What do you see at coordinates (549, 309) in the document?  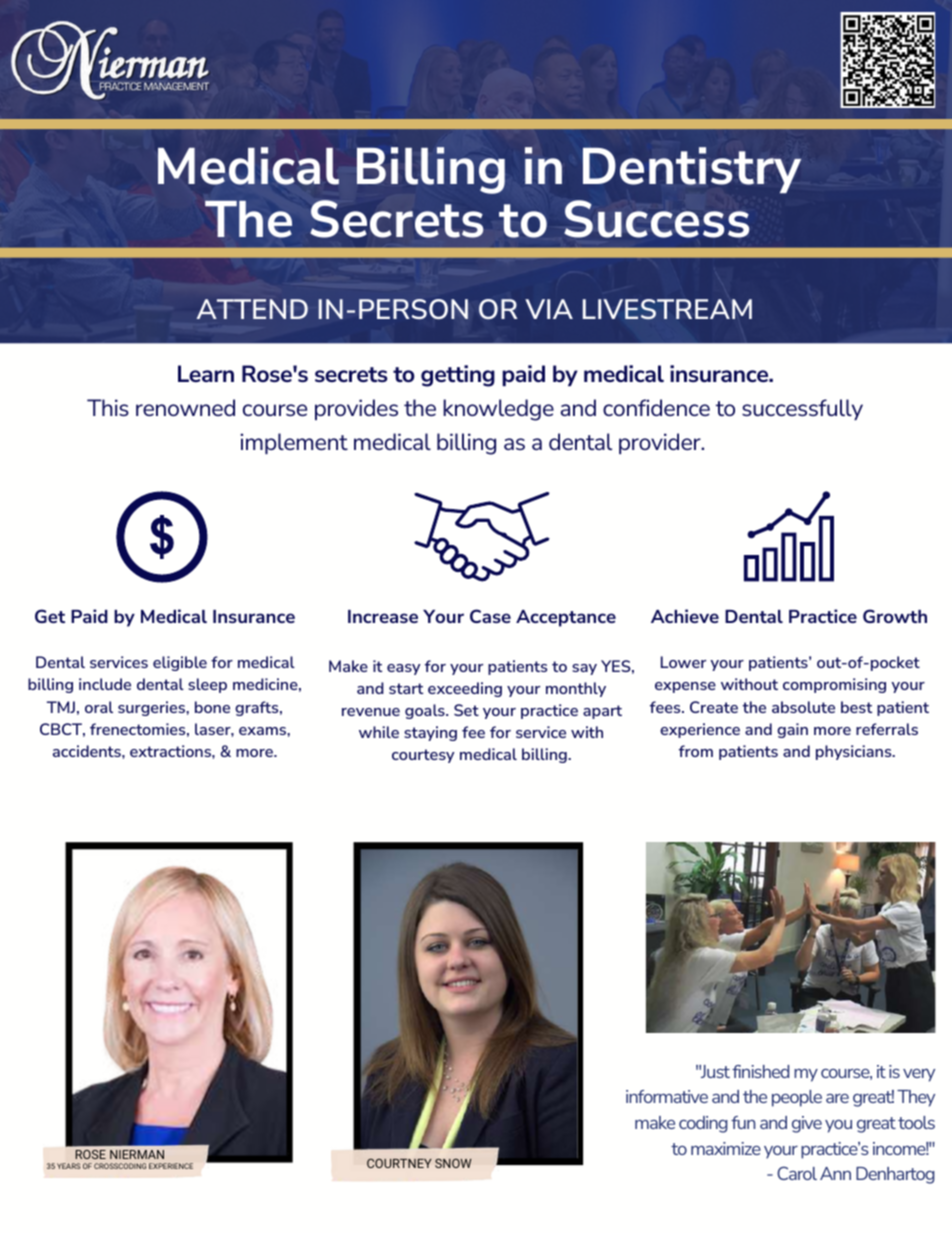 I see `VIA` at bounding box center [549, 309].
